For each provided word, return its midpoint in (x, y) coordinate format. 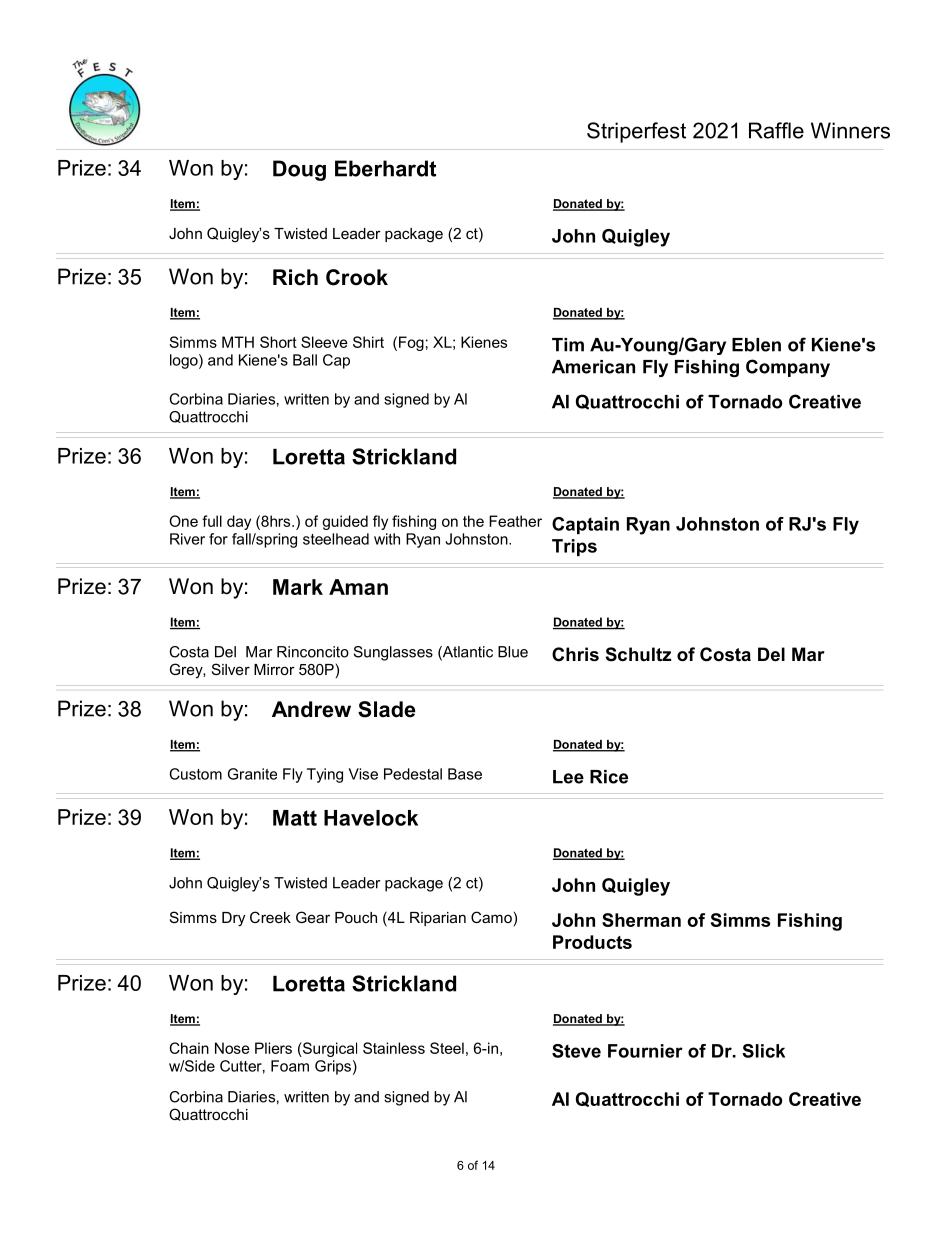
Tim (568, 345)
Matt (295, 818)
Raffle (776, 130)
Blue (513, 652)
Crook (357, 277)
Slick (763, 1051)
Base (465, 774)
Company (788, 368)
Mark (298, 587)
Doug (299, 170)
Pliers (273, 1048)
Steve (576, 1051)
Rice (609, 777)
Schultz (638, 654)
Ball (305, 360)
